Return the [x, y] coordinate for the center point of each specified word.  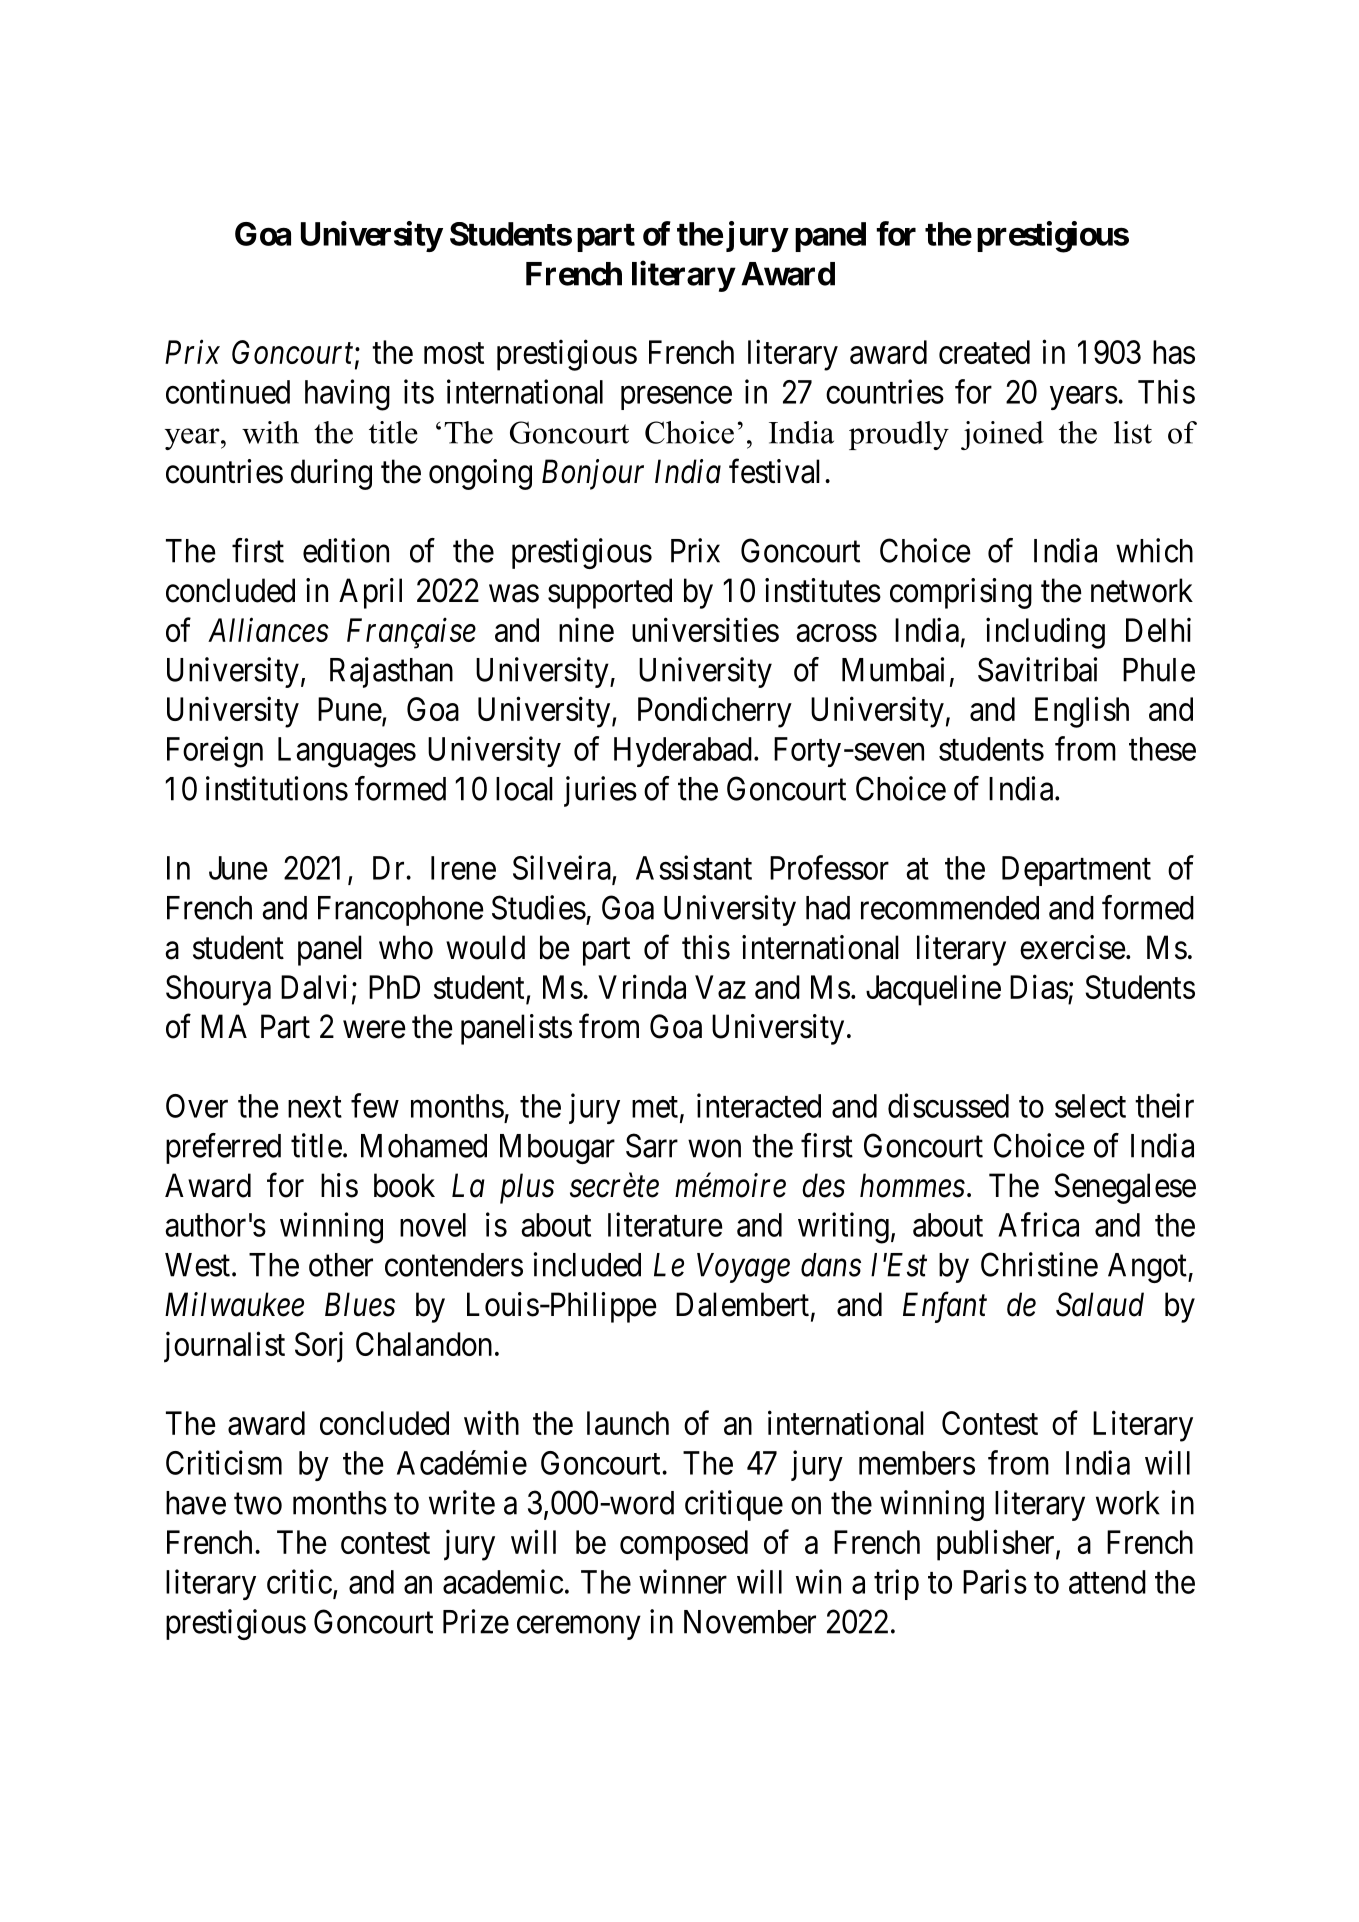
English [1082, 712]
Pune [350, 709]
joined [1002, 435]
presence [676, 398]
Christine [1039, 1264]
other [341, 1265]
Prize [476, 1621]
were [374, 1030]
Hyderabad [683, 752]
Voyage [743, 1268]
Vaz [720, 987]
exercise [1073, 947]
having [347, 395]
